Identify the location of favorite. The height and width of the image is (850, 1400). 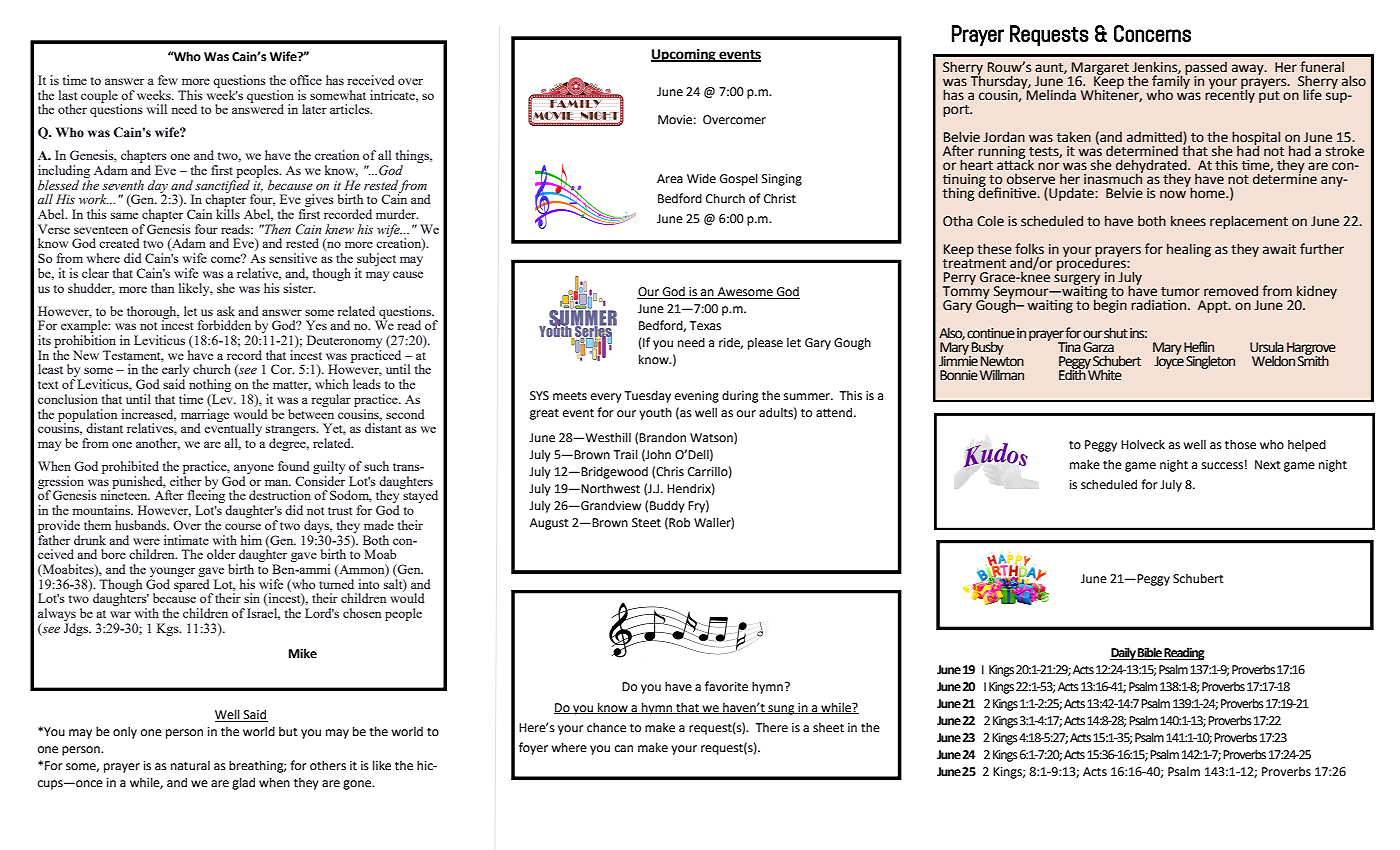
(726, 686).
